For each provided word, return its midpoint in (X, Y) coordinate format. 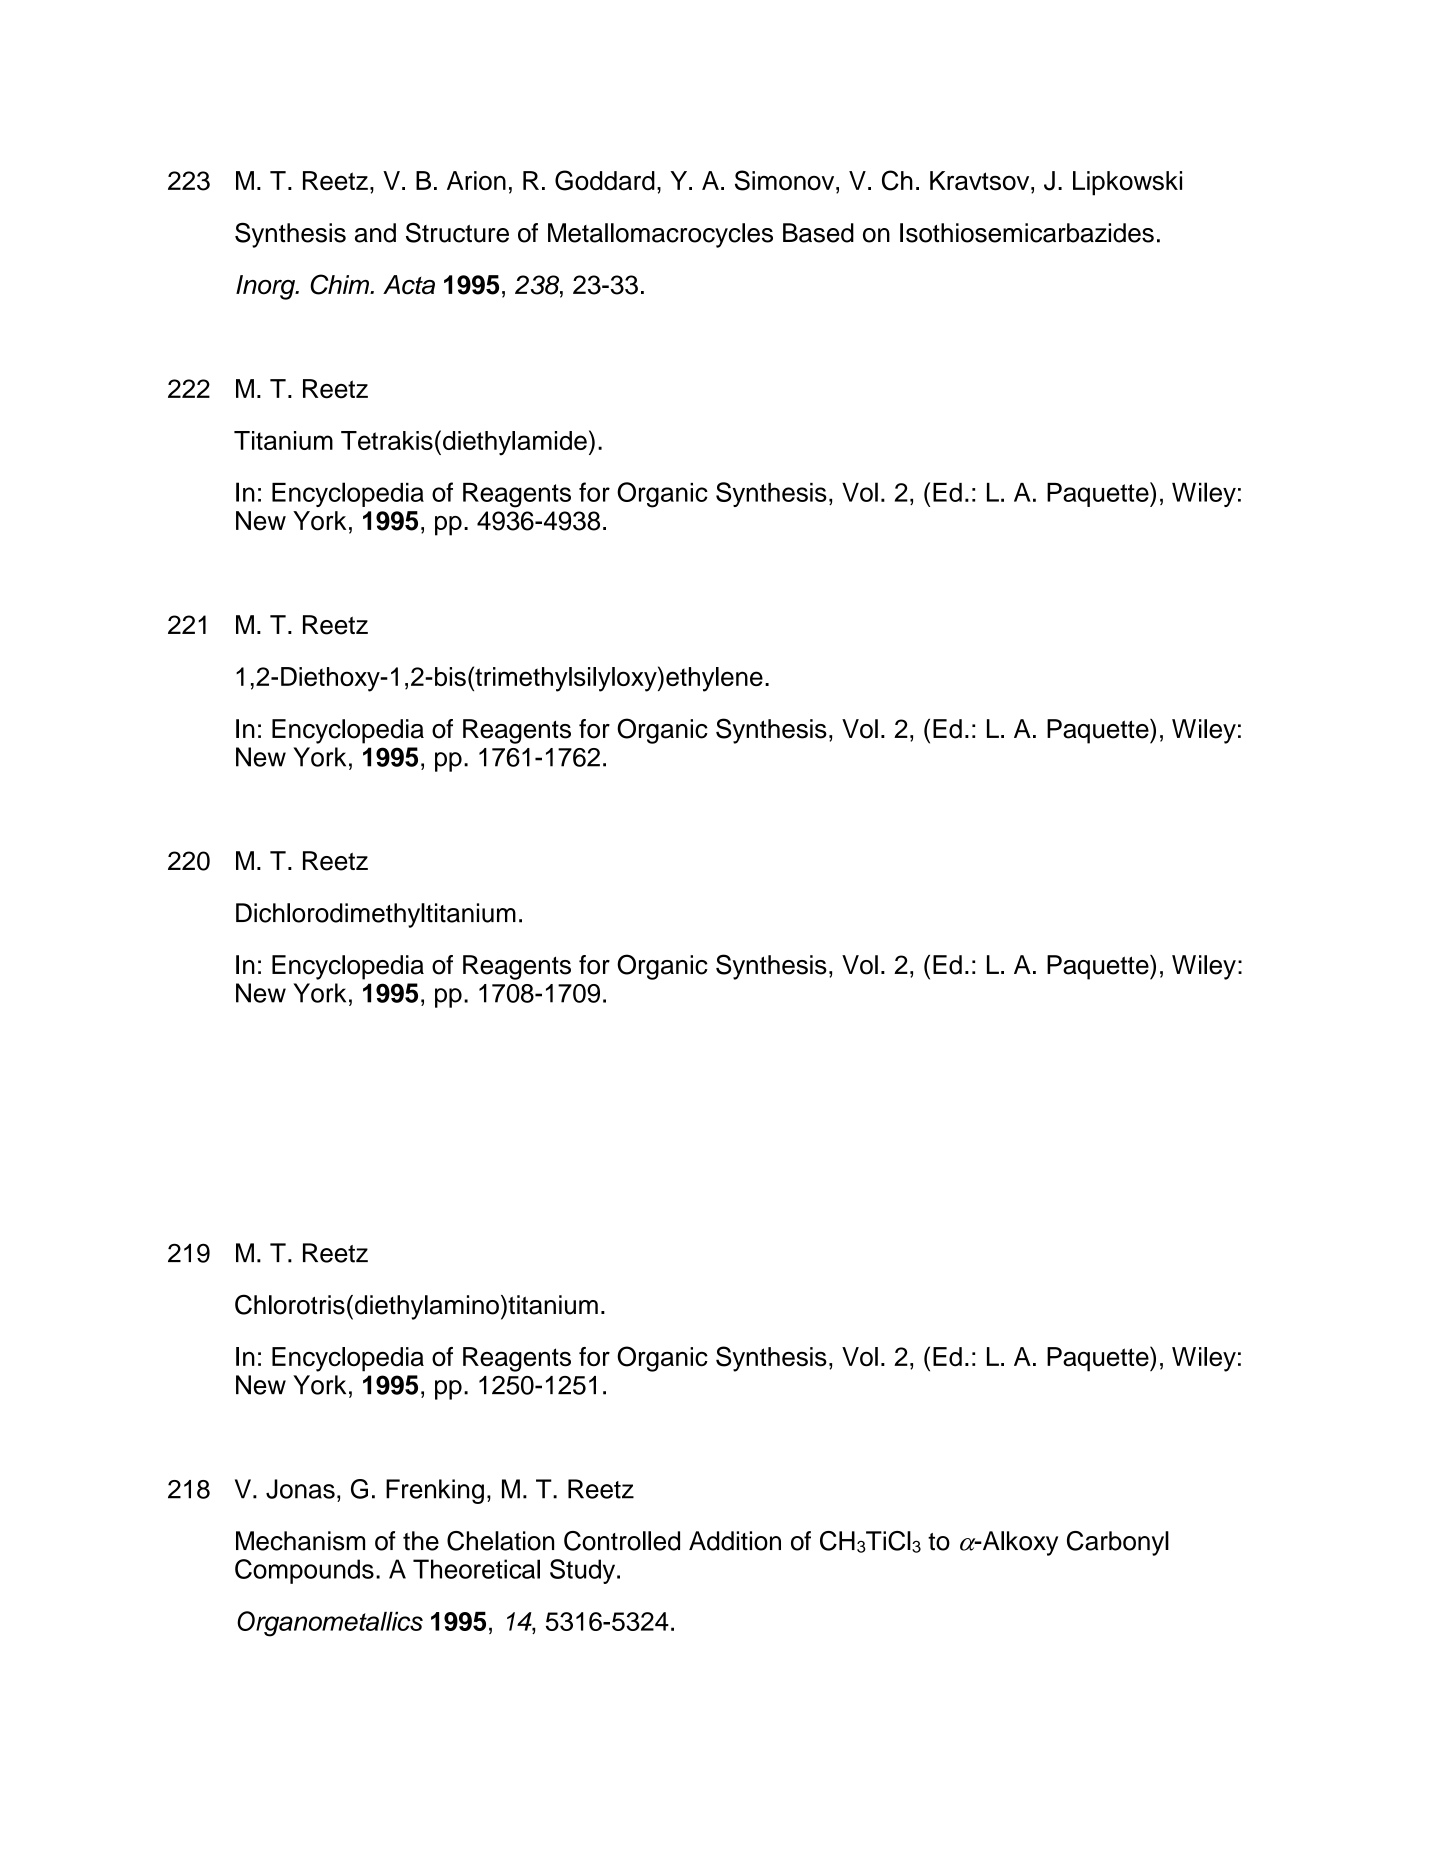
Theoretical (476, 1569)
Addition (735, 1541)
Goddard (605, 180)
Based (818, 233)
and (375, 233)
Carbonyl (1118, 1543)
